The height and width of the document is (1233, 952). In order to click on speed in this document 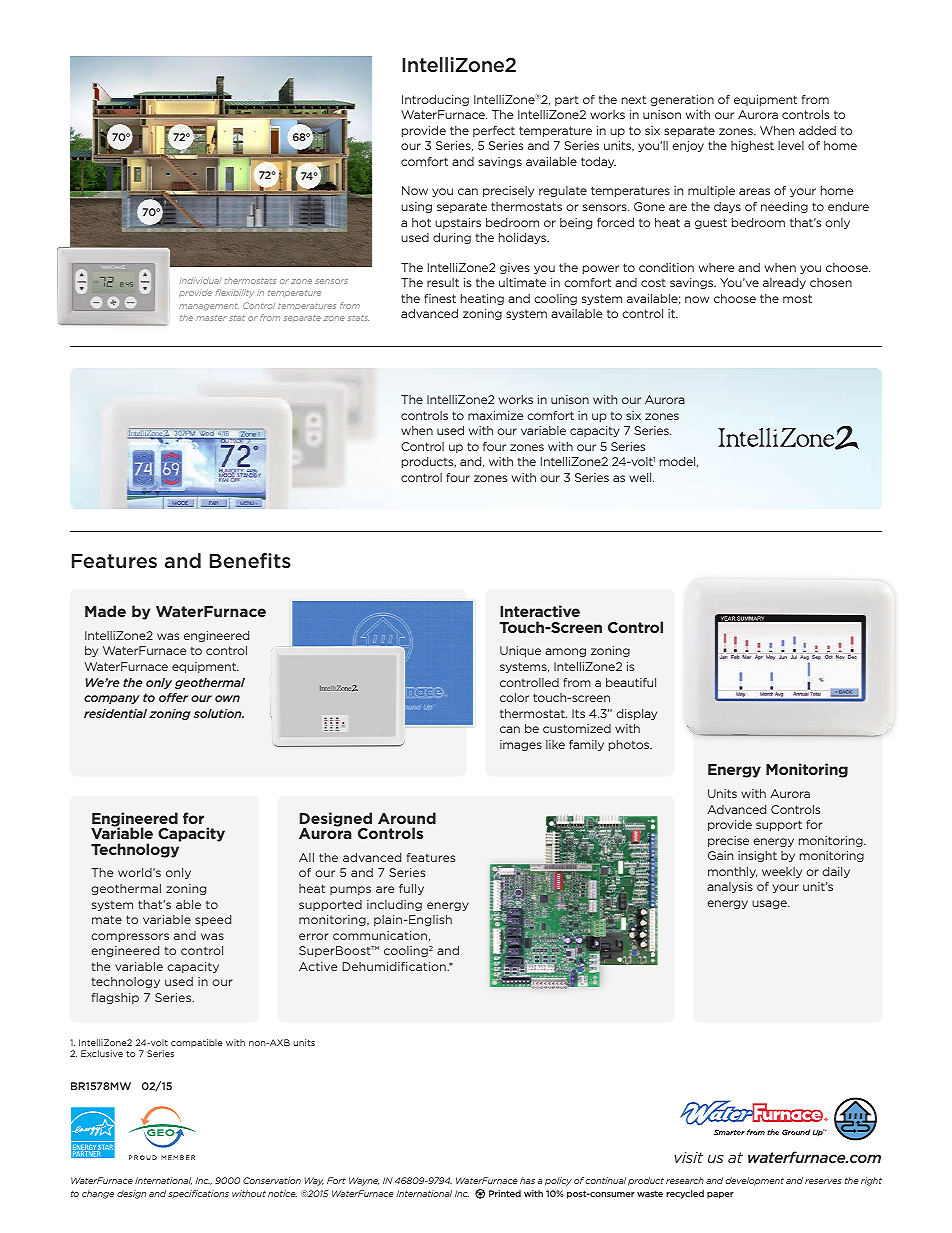, I will do `click(213, 920)`.
